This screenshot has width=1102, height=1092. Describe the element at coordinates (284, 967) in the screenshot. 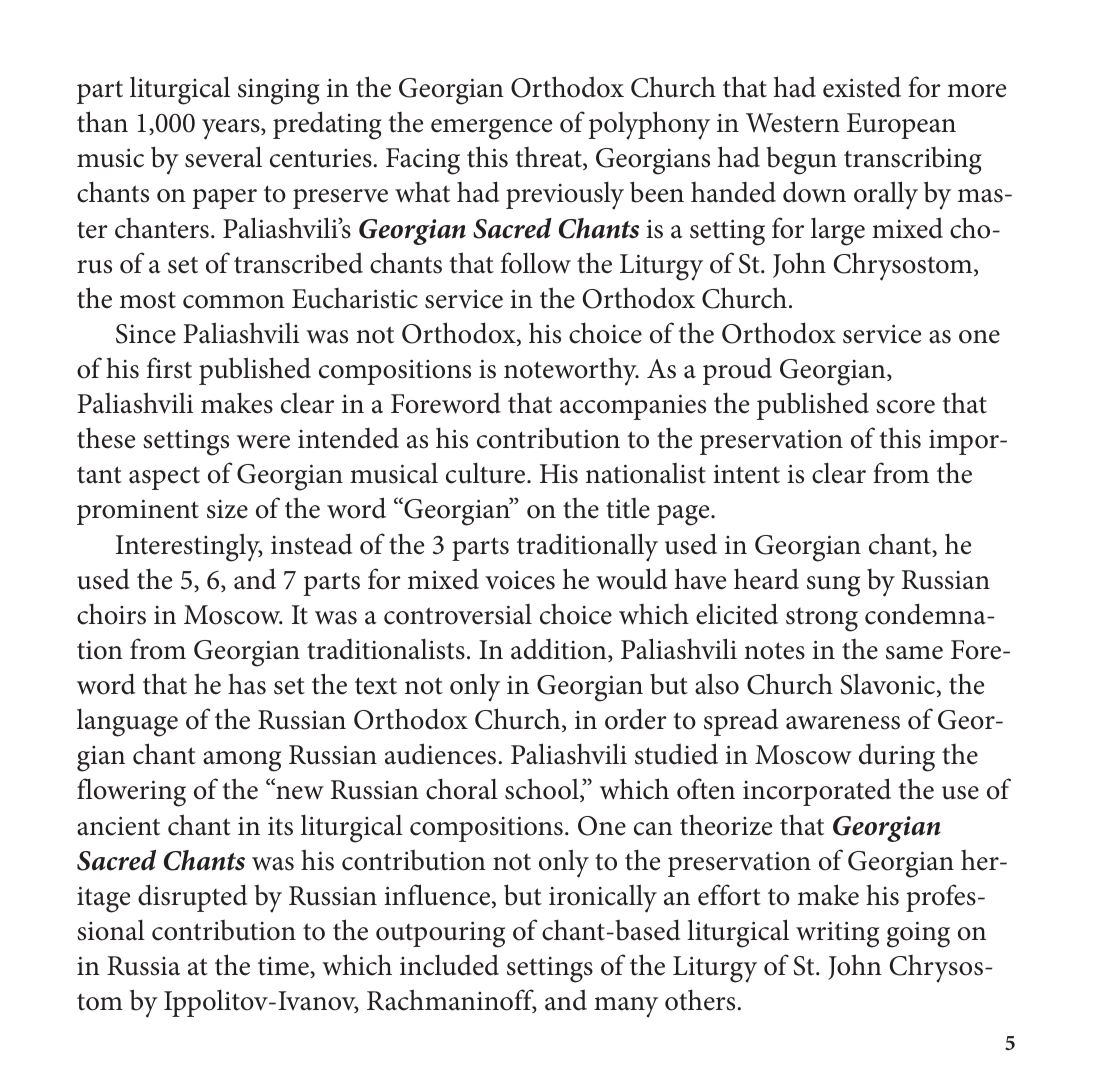

I see `time` at that location.
